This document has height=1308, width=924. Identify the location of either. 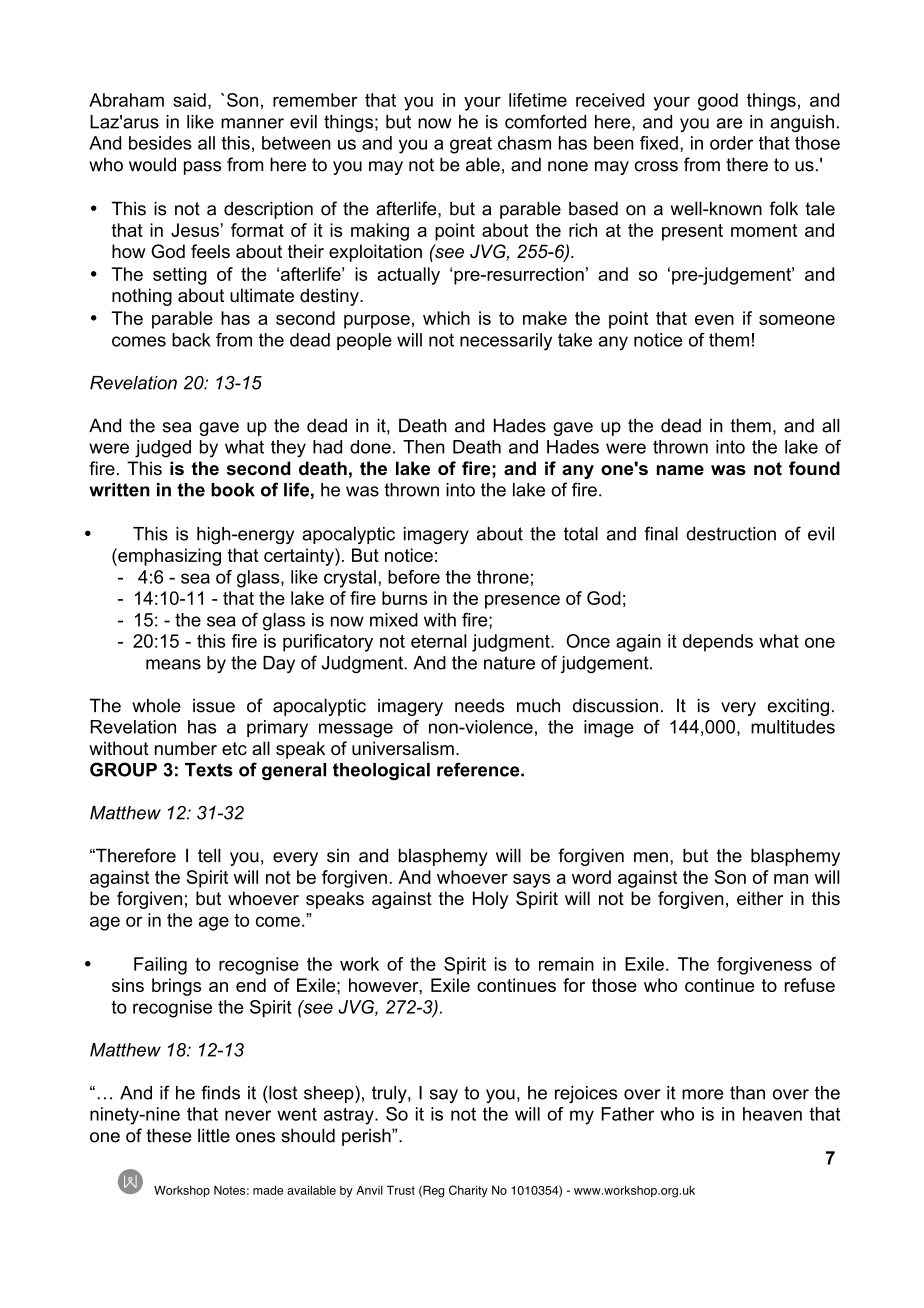
(760, 898).
